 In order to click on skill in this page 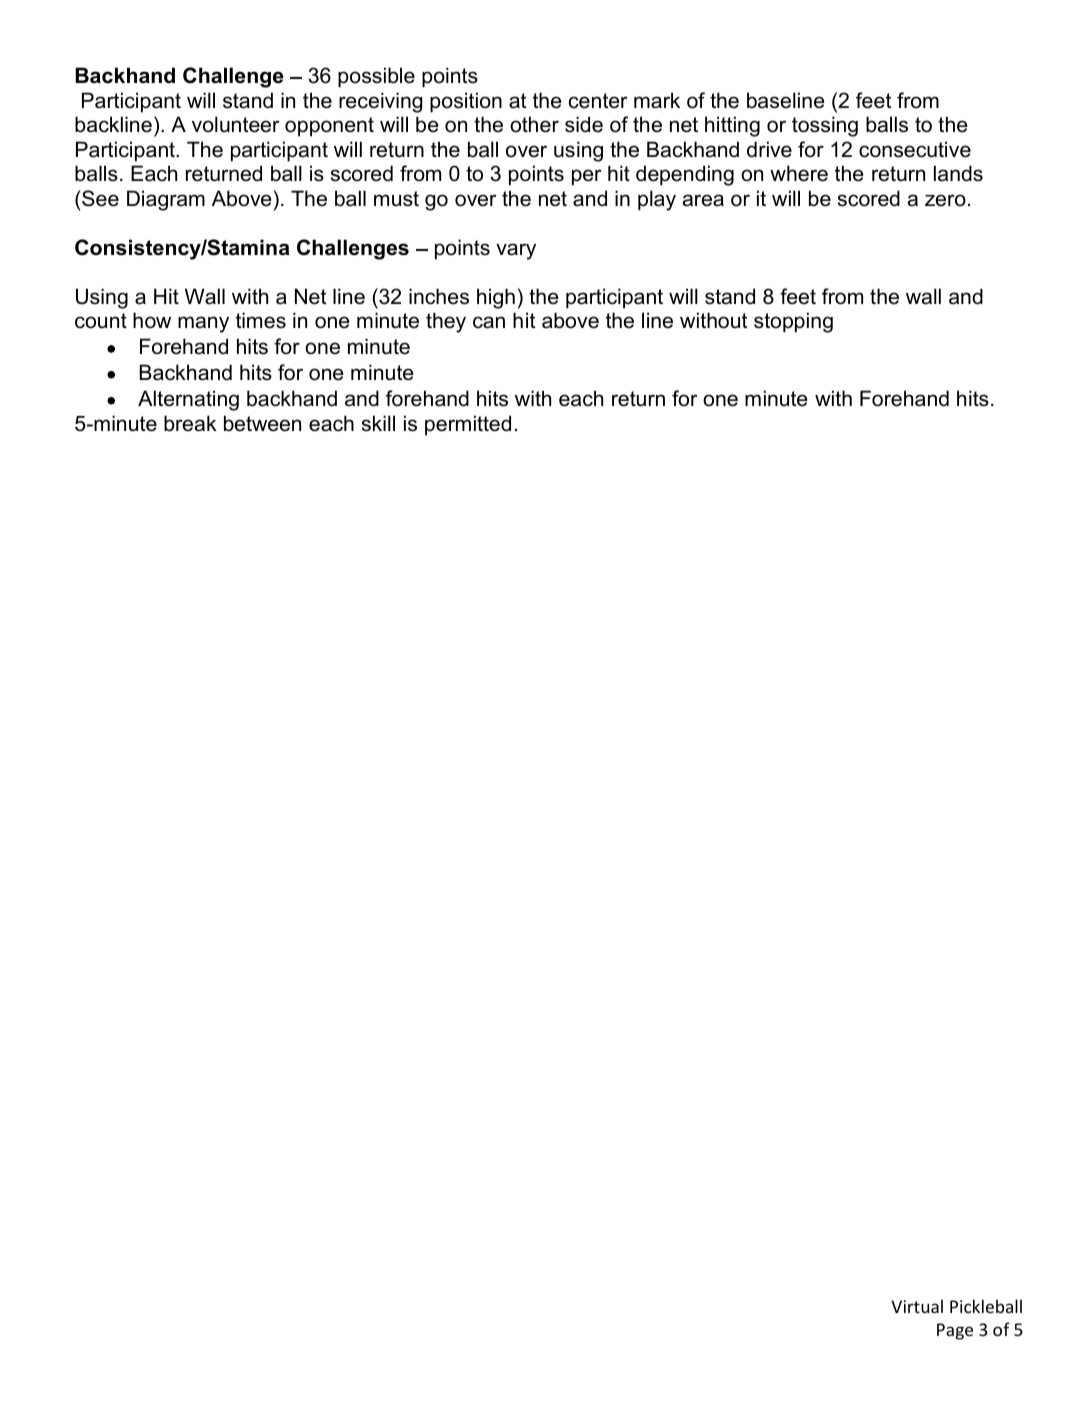, I will do `click(378, 423)`.
